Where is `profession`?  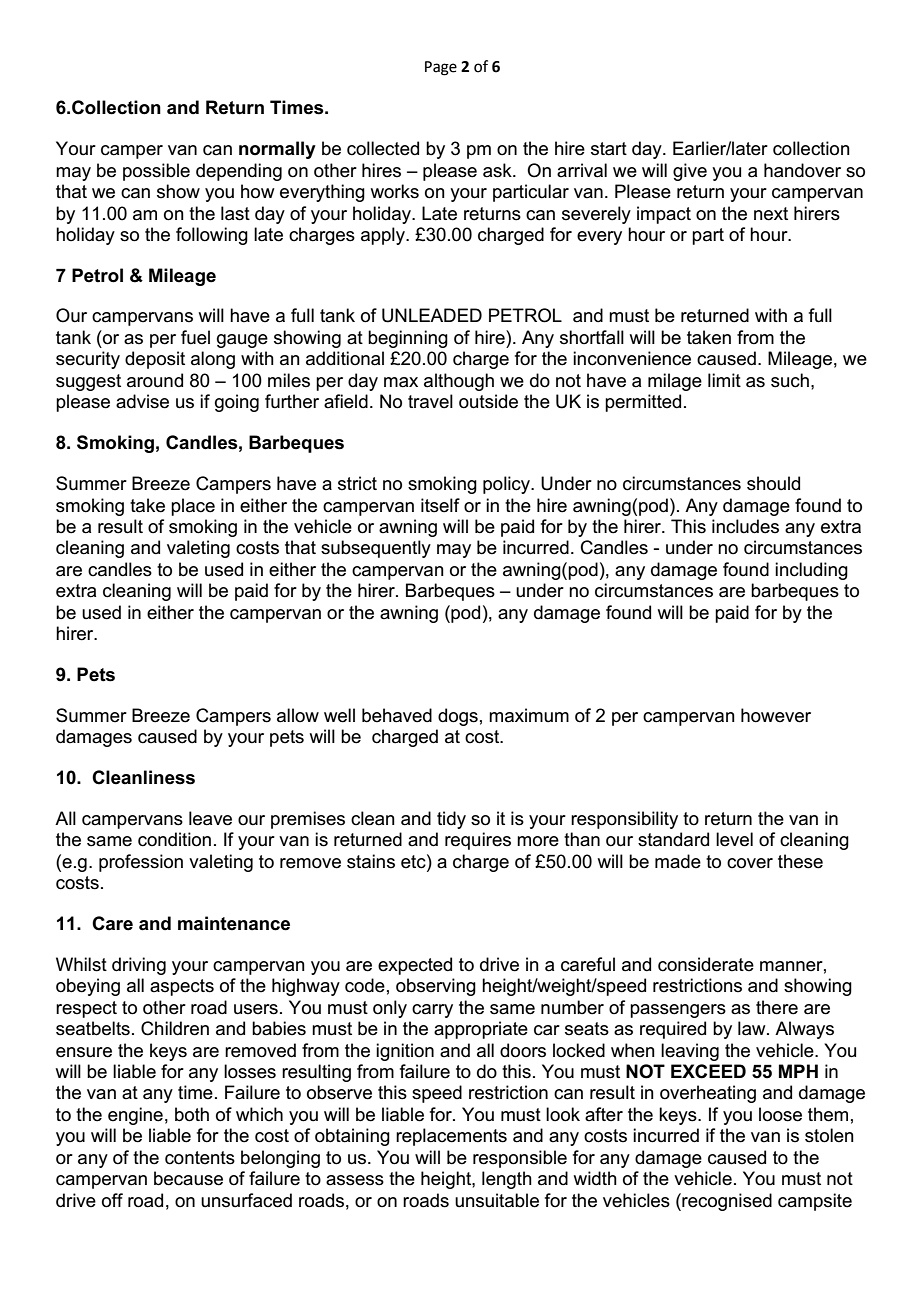
profession is located at coordinates (141, 863).
